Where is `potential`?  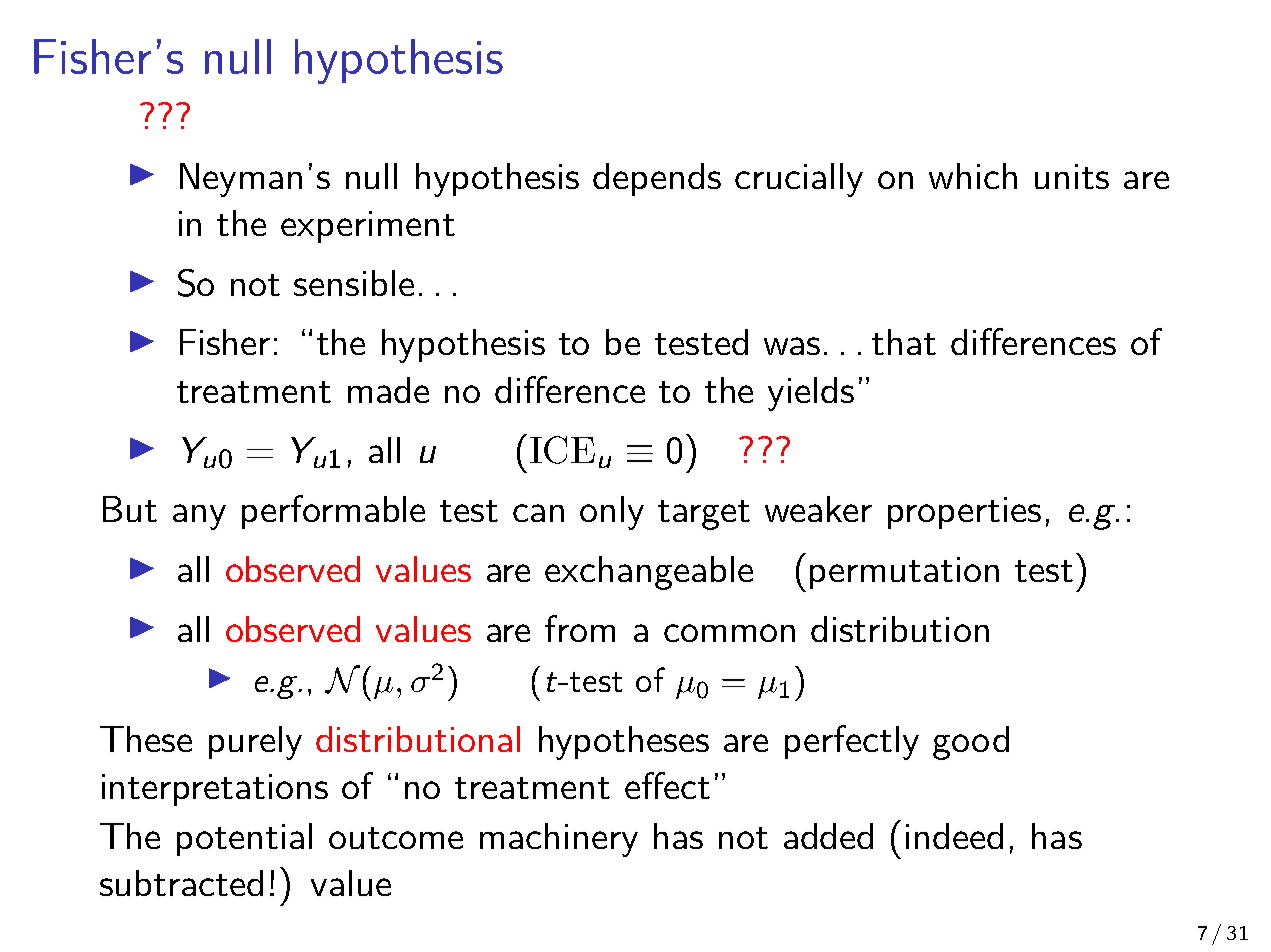
potential is located at coordinates (244, 839).
